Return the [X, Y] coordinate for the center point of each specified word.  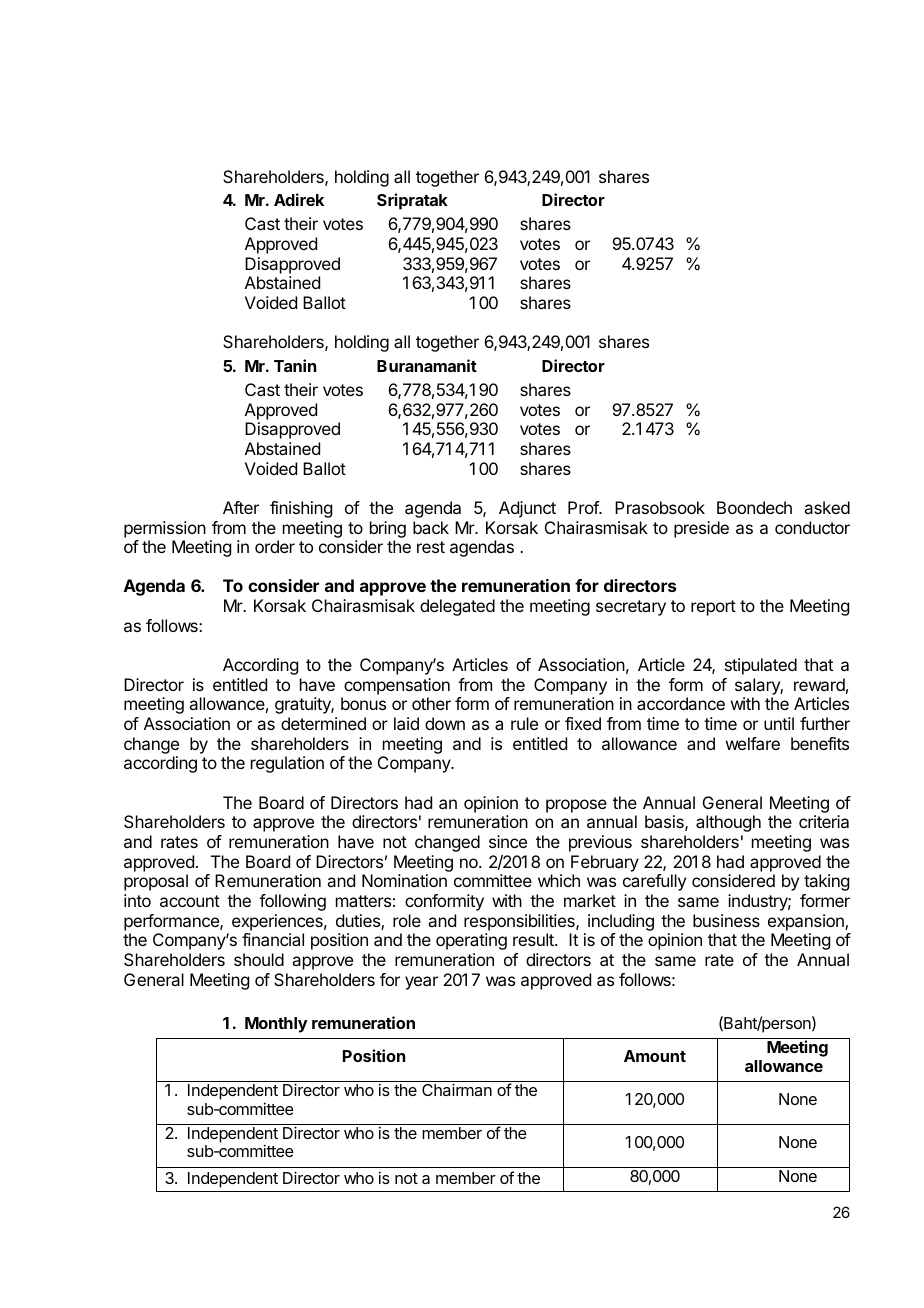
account [190, 901]
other [431, 703]
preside [701, 529]
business [726, 920]
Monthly [276, 1025]
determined [323, 723]
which [559, 880]
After [241, 507]
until [779, 723]
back [431, 527]
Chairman [457, 1089]
